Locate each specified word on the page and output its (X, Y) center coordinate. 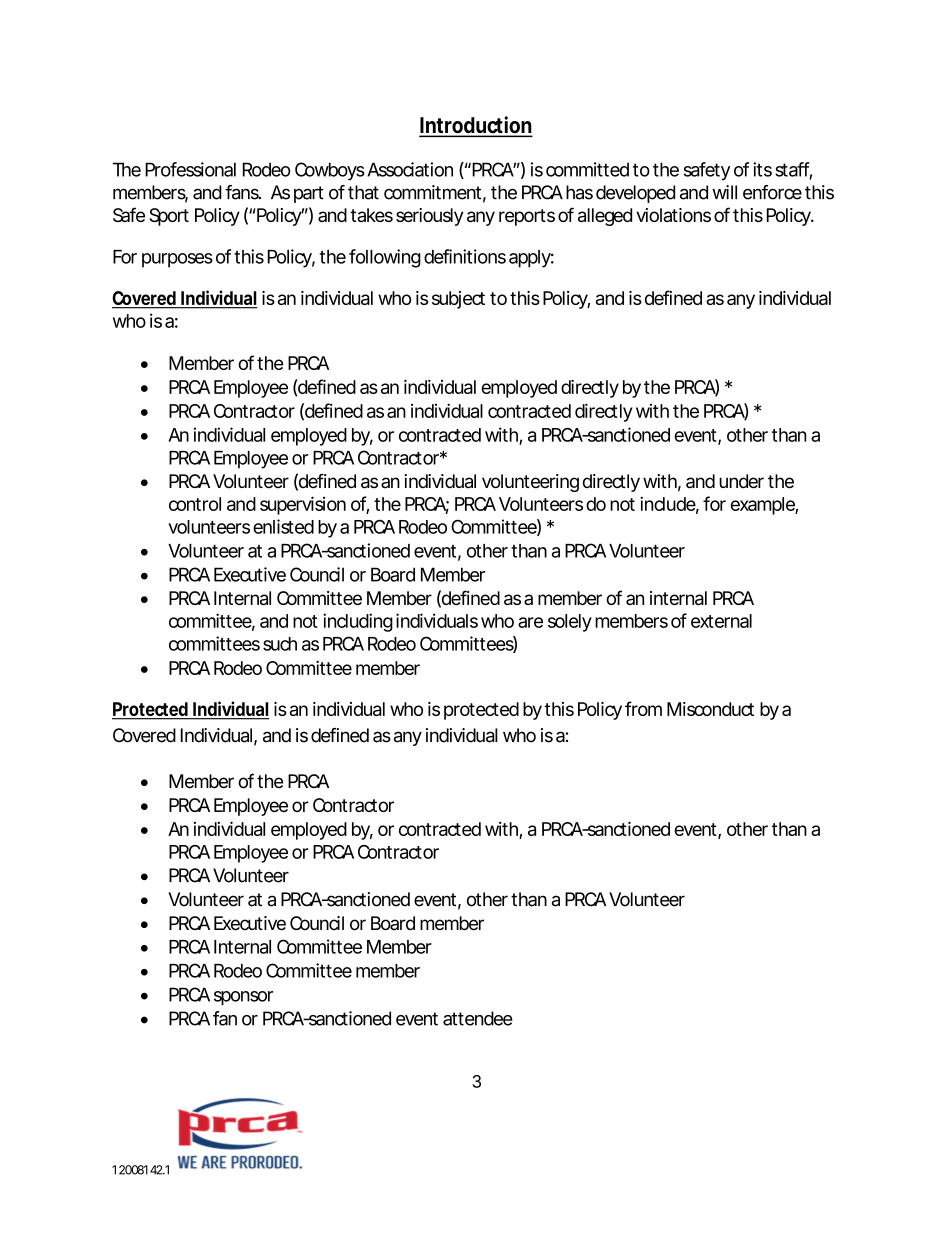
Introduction (475, 126)
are (530, 622)
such (280, 644)
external (721, 621)
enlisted (283, 526)
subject (458, 300)
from (643, 708)
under (741, 481)
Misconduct (710, 709)
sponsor (243, 998)
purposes (177, 260)
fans (243, 192)
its (762, 169)
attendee (478, 1018)
